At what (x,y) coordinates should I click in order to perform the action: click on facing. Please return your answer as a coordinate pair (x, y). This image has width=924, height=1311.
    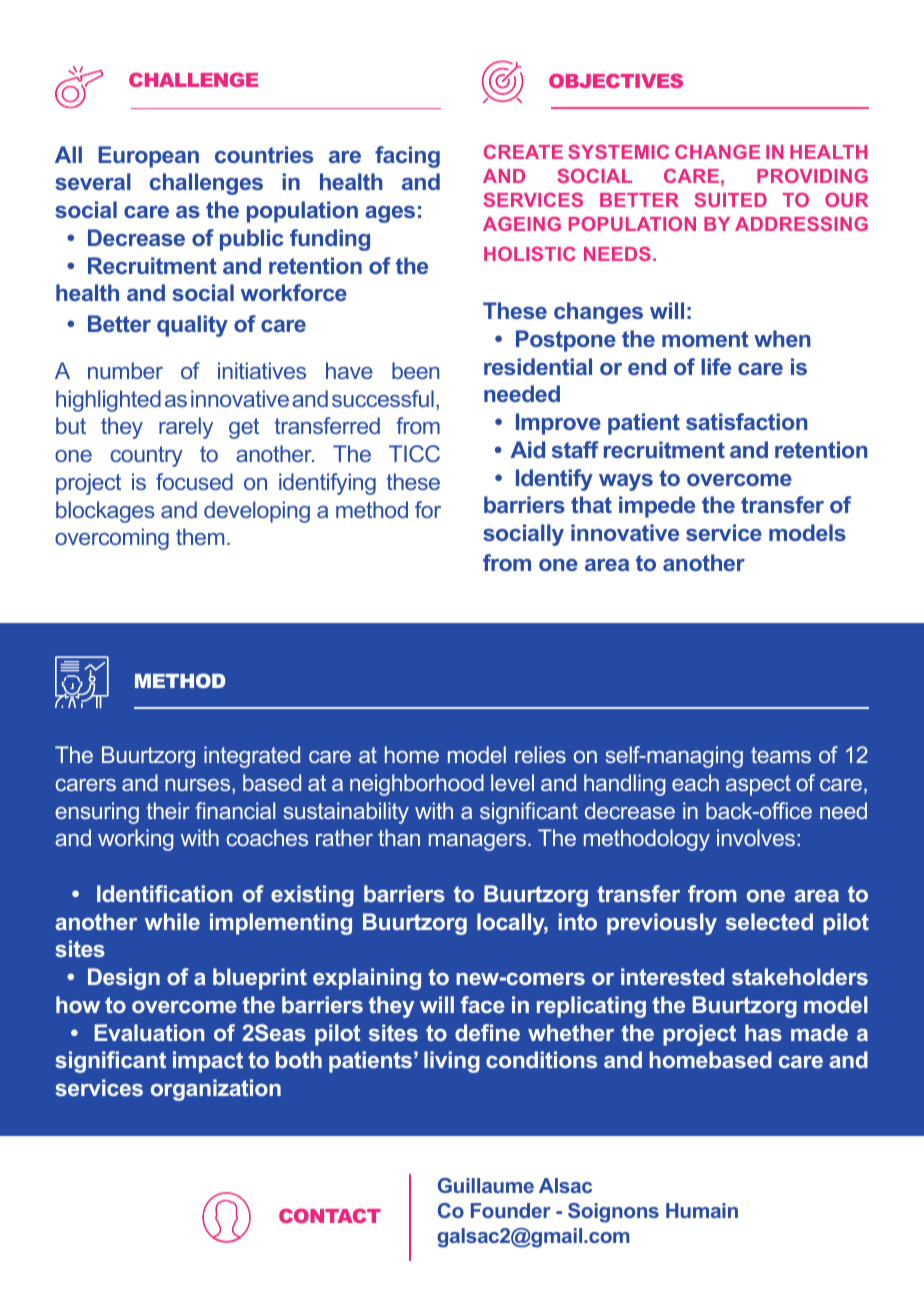
    Looking at the image, I should click on (407, 157).
